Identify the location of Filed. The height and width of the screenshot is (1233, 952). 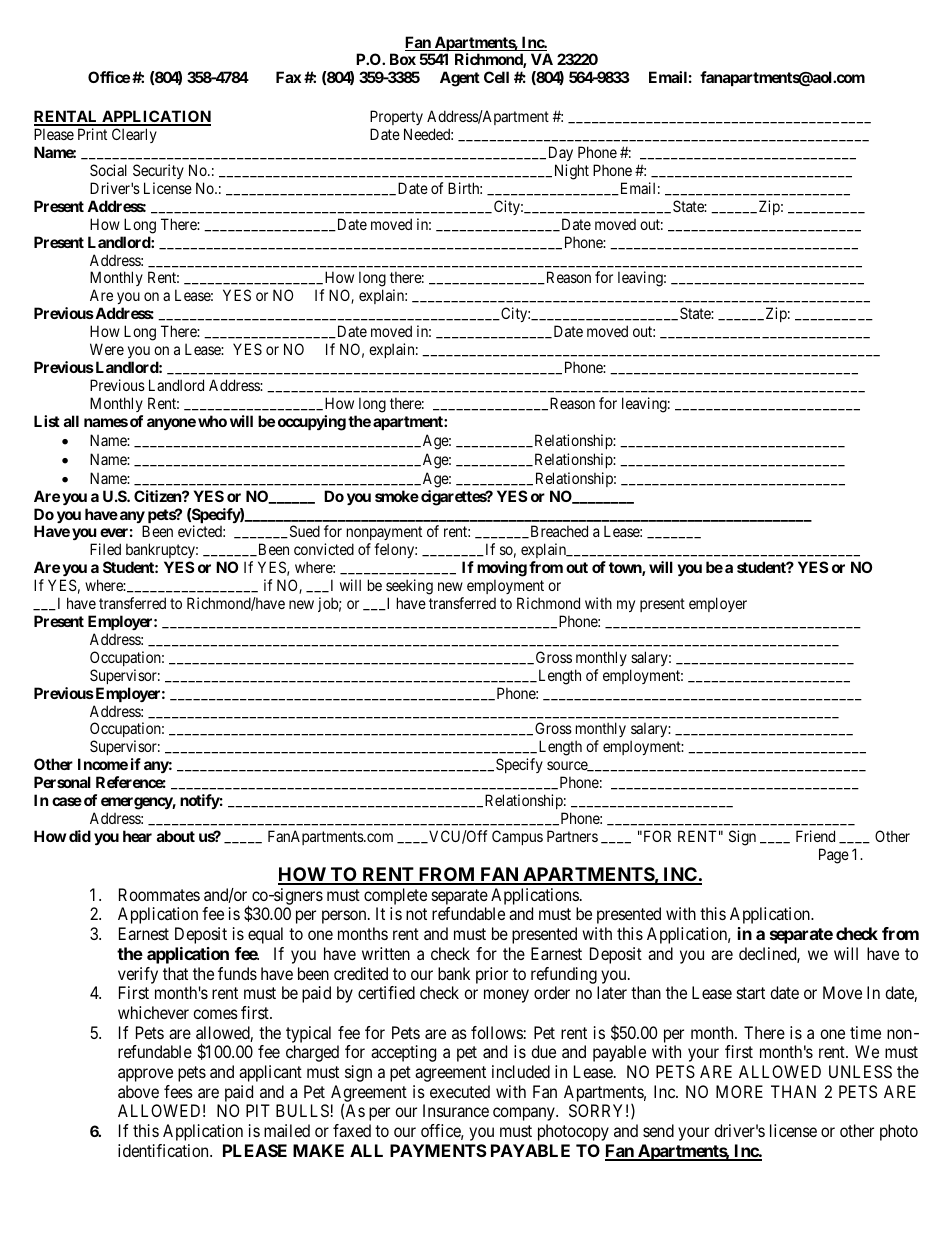
(105, 549).
